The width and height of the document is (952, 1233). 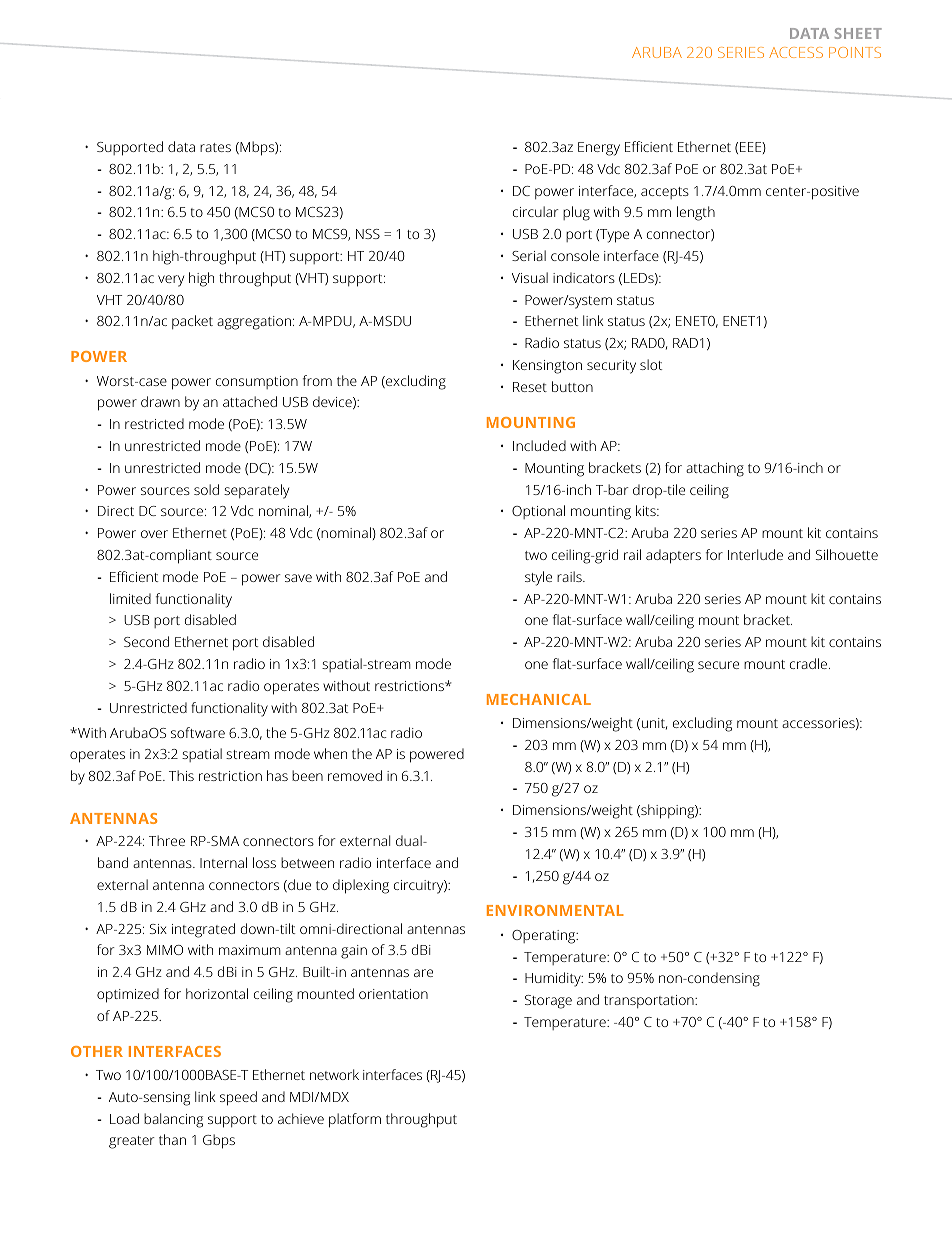 What do you see at coordinates (368, 234) in the document?
I see `NSS` at bounding box center [368, 234].
